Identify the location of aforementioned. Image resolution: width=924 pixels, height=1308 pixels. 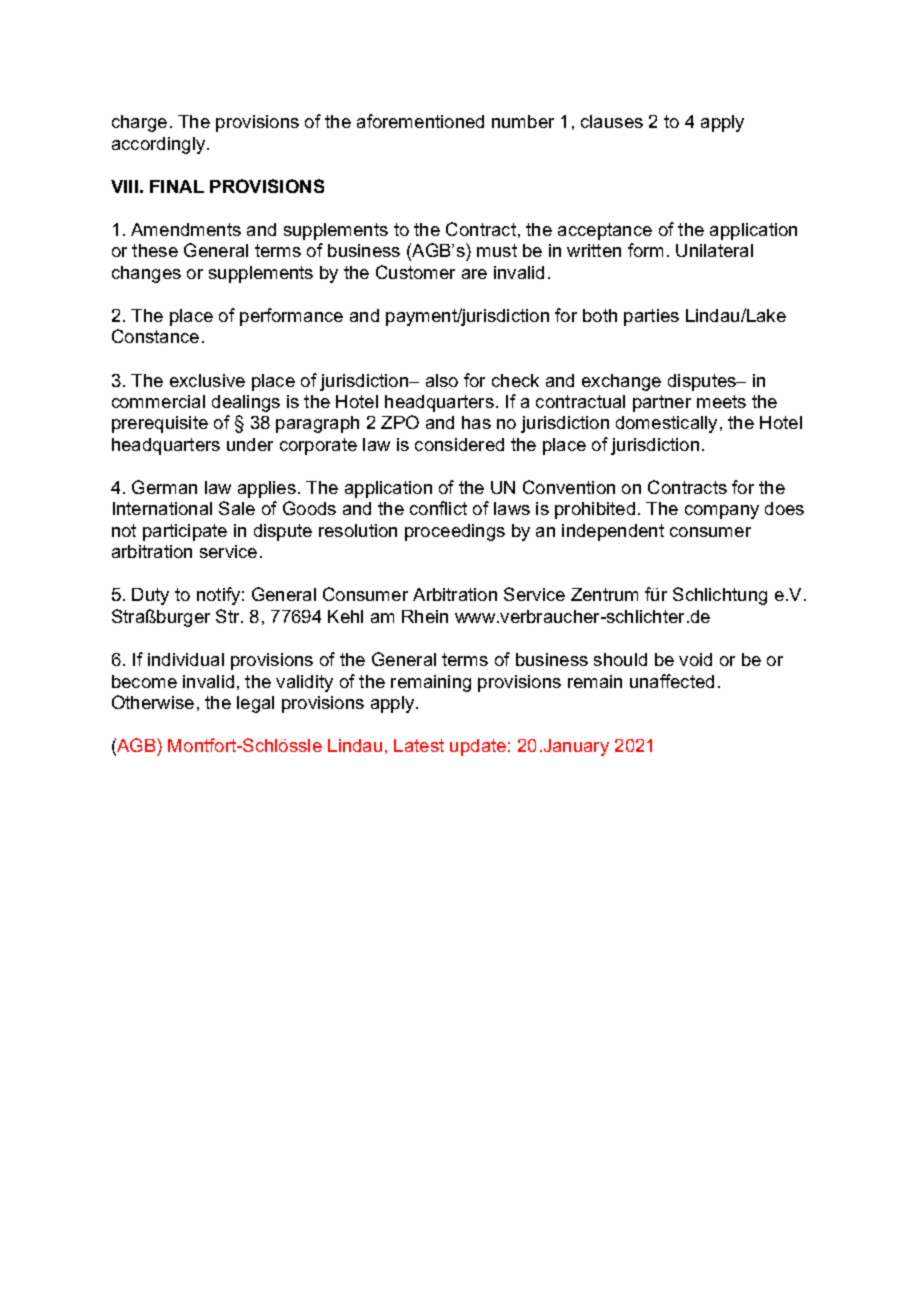
(420, 121).
